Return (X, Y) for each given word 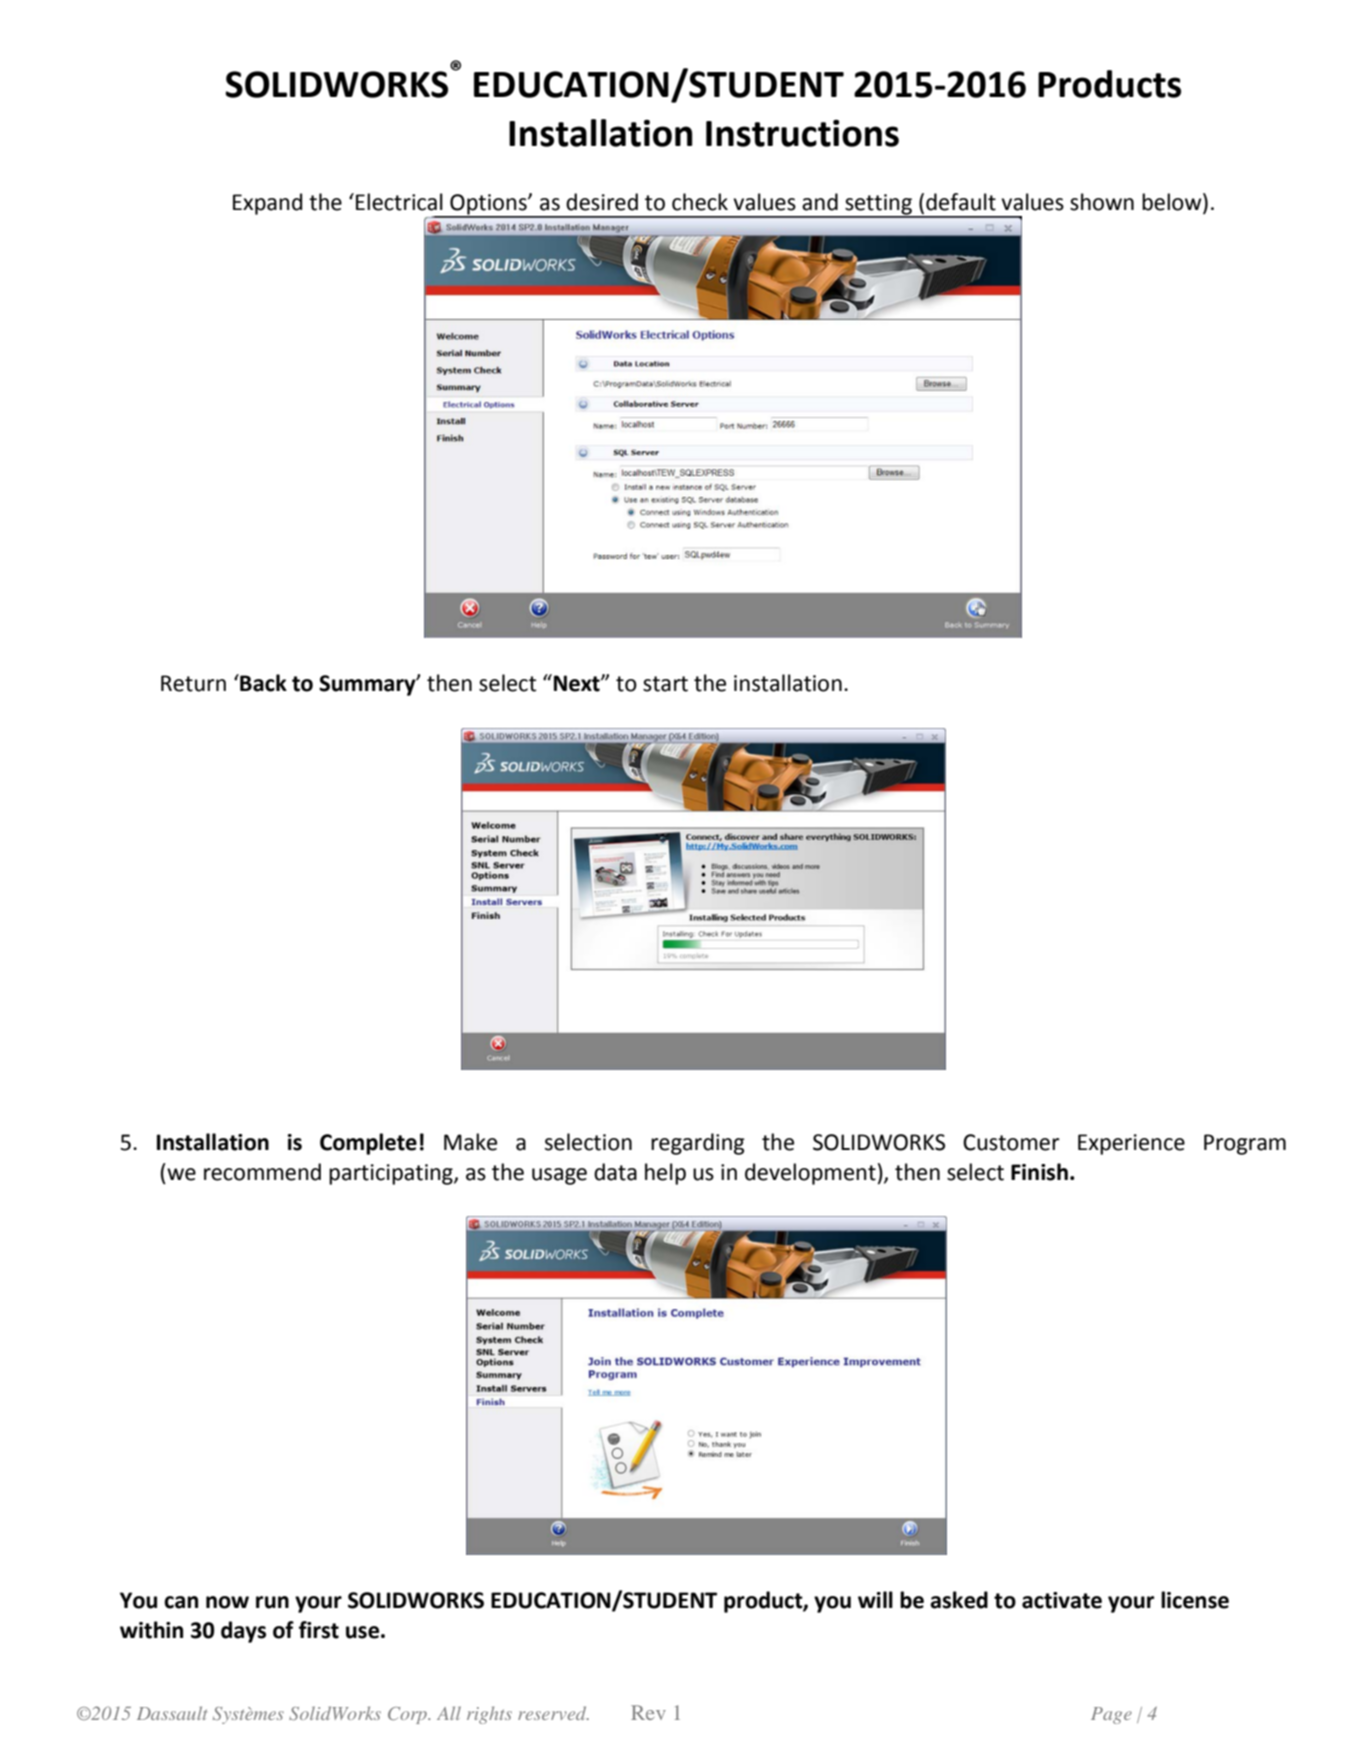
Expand (267, 204)
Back (262, 683)
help (665, 1174)
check (700, 202)
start (665, 684)
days (243, 1632)
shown (1102, 202)
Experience (1131, 1144)
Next (578, 683)
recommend (262, 1172)
